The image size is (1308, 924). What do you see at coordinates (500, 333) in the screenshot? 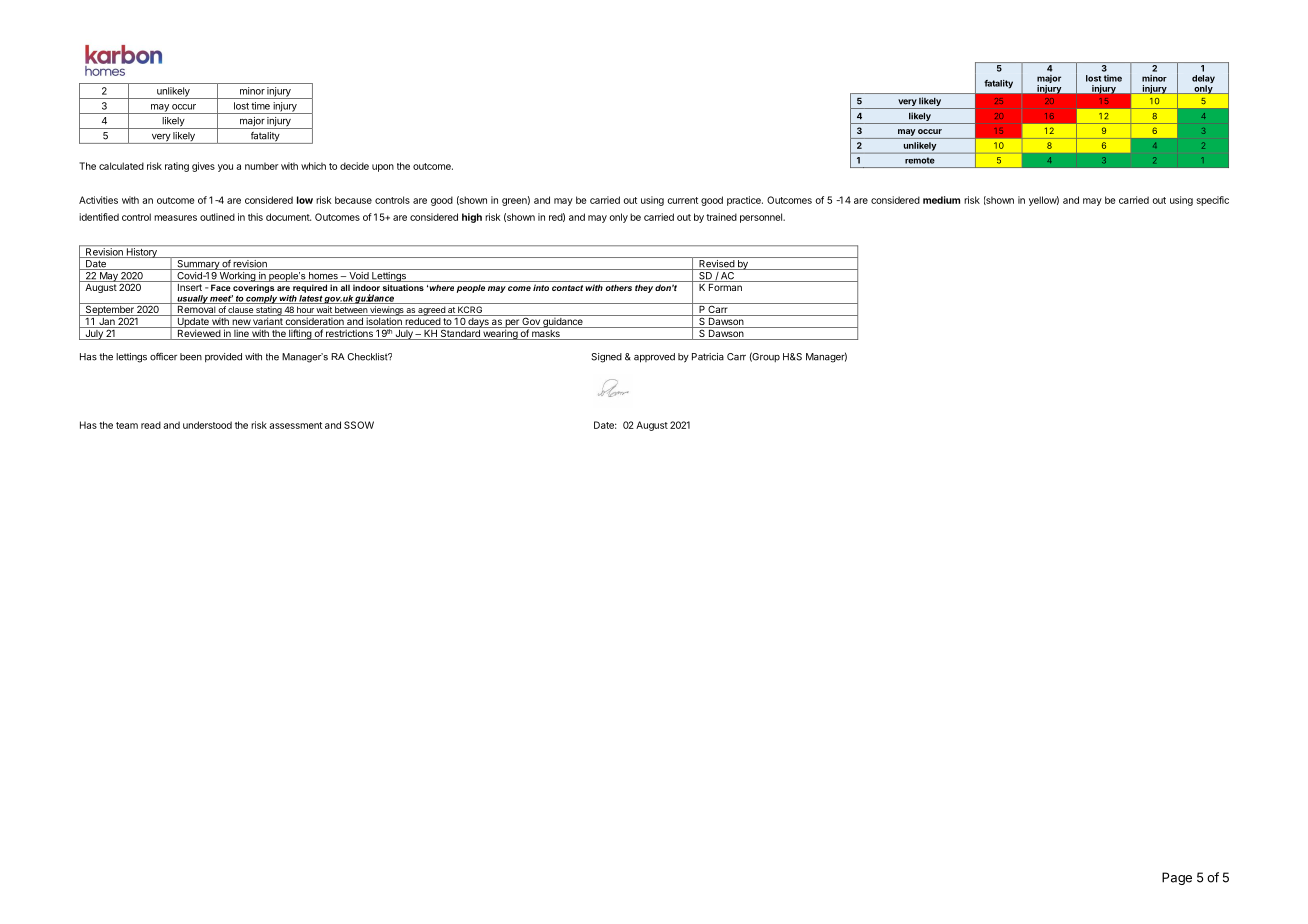
I see `wearing` at bounding box center [500, 333].
